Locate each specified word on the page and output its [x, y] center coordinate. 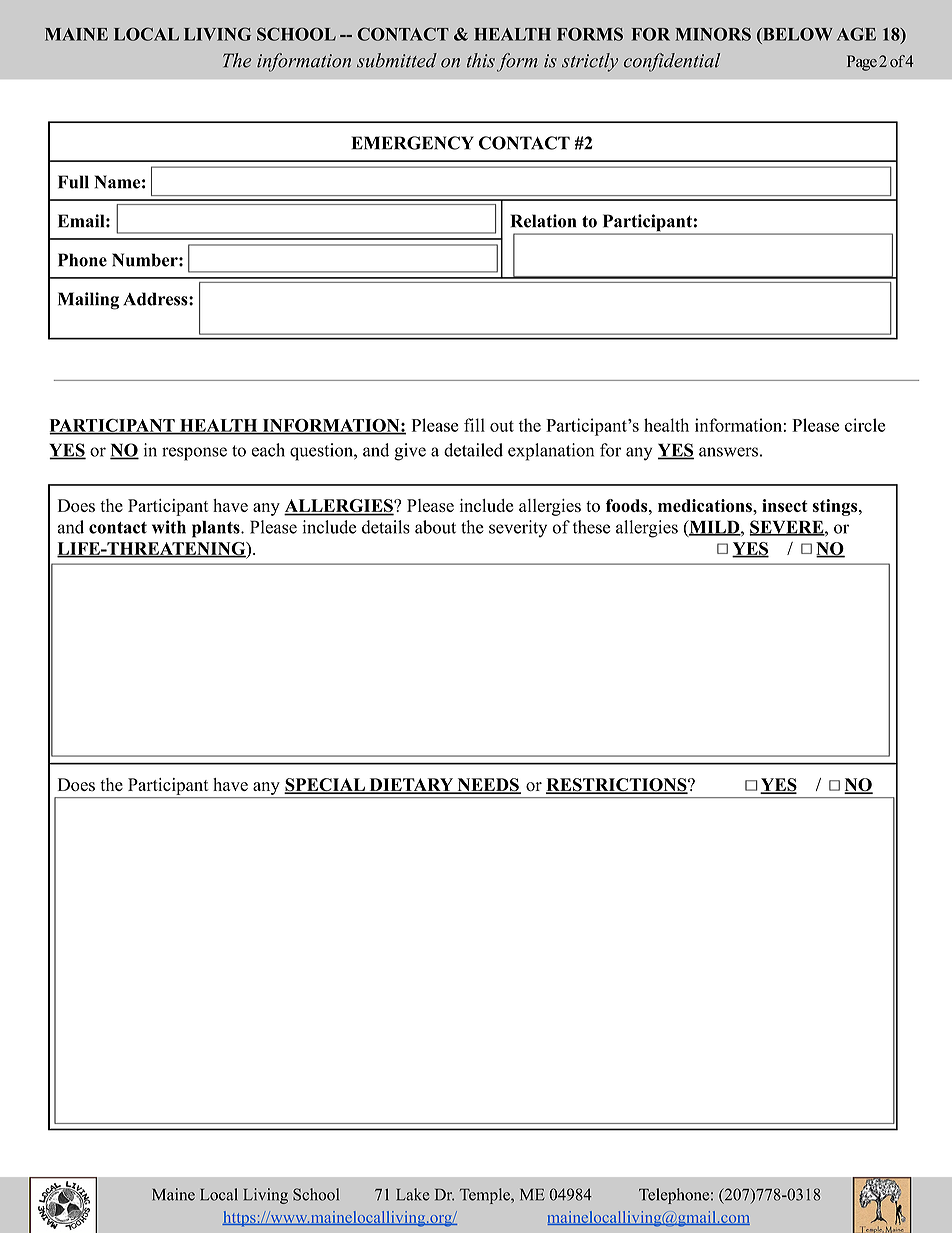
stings [836, 507]
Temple [486, 1196]
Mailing [88, 301]
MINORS [713, 34]
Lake [413, 1194]
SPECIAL [325, 786]
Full [73, 182]
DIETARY [411, 785]
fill [474, 425]
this [481, 60]
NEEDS [488, 786]
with [169, 527]
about [435, 527]
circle [865, 425]
